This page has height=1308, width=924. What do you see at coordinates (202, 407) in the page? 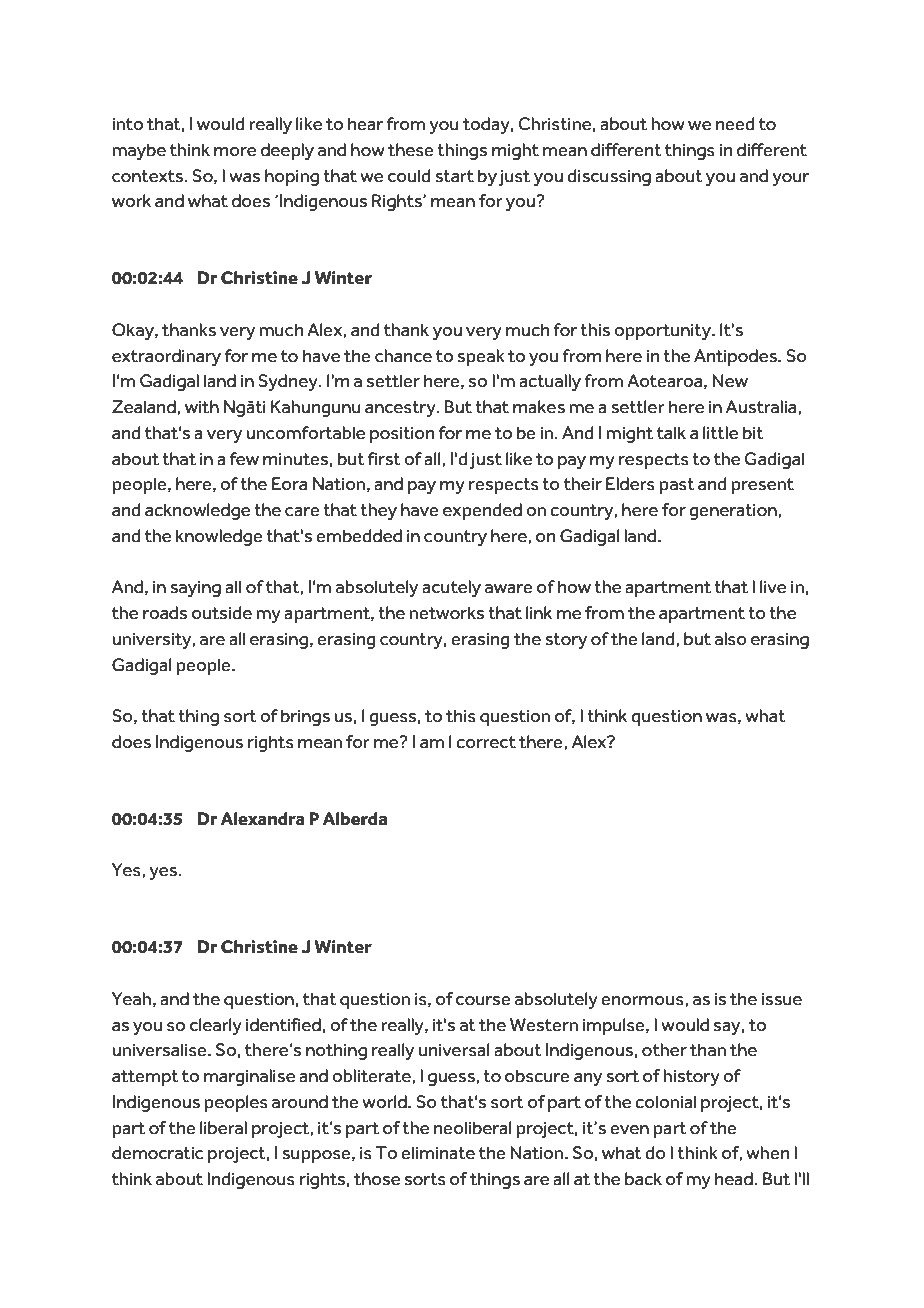
I see `with` at bounding box center [202, 407].
